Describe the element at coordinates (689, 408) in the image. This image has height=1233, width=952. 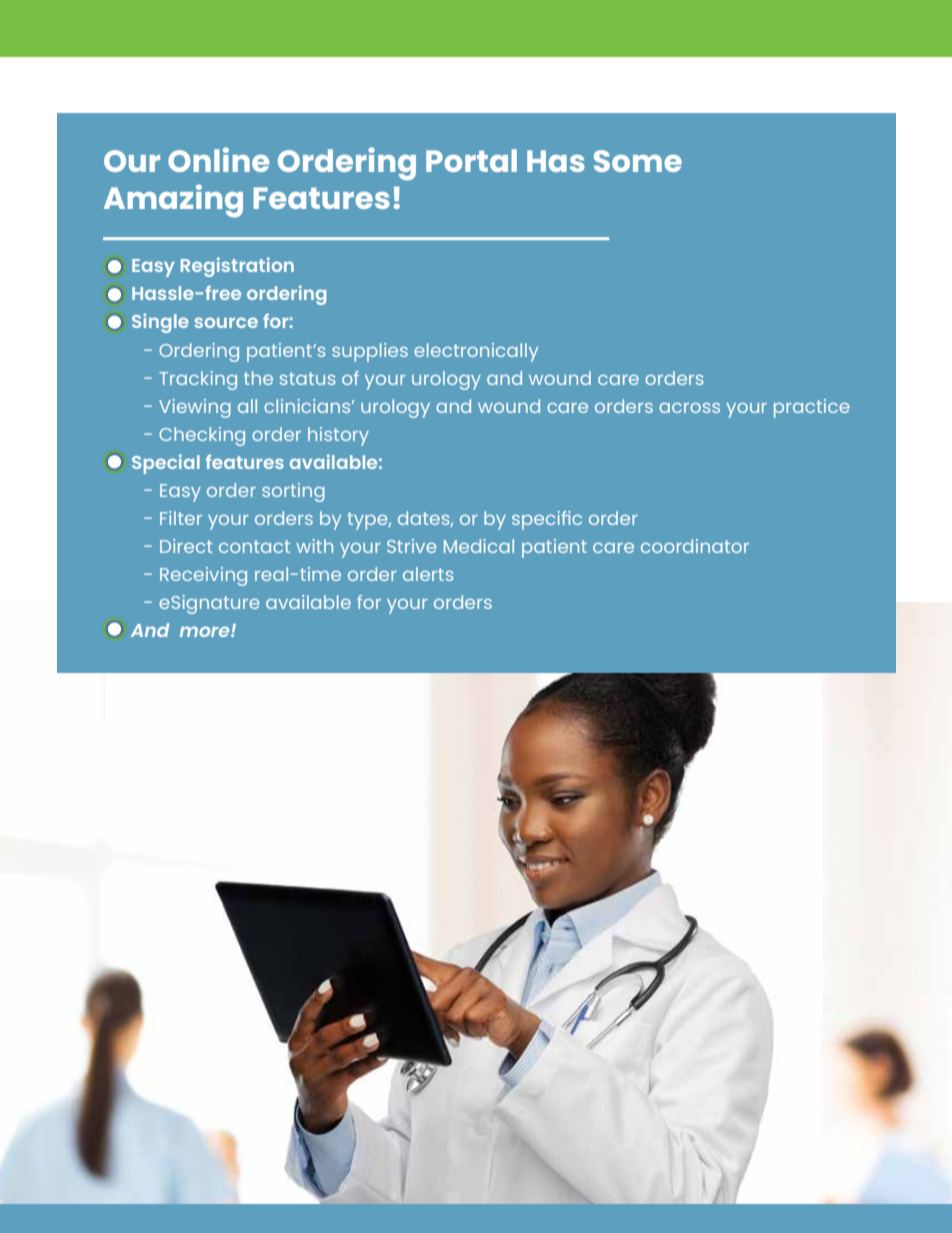
I see `across` at that location.
